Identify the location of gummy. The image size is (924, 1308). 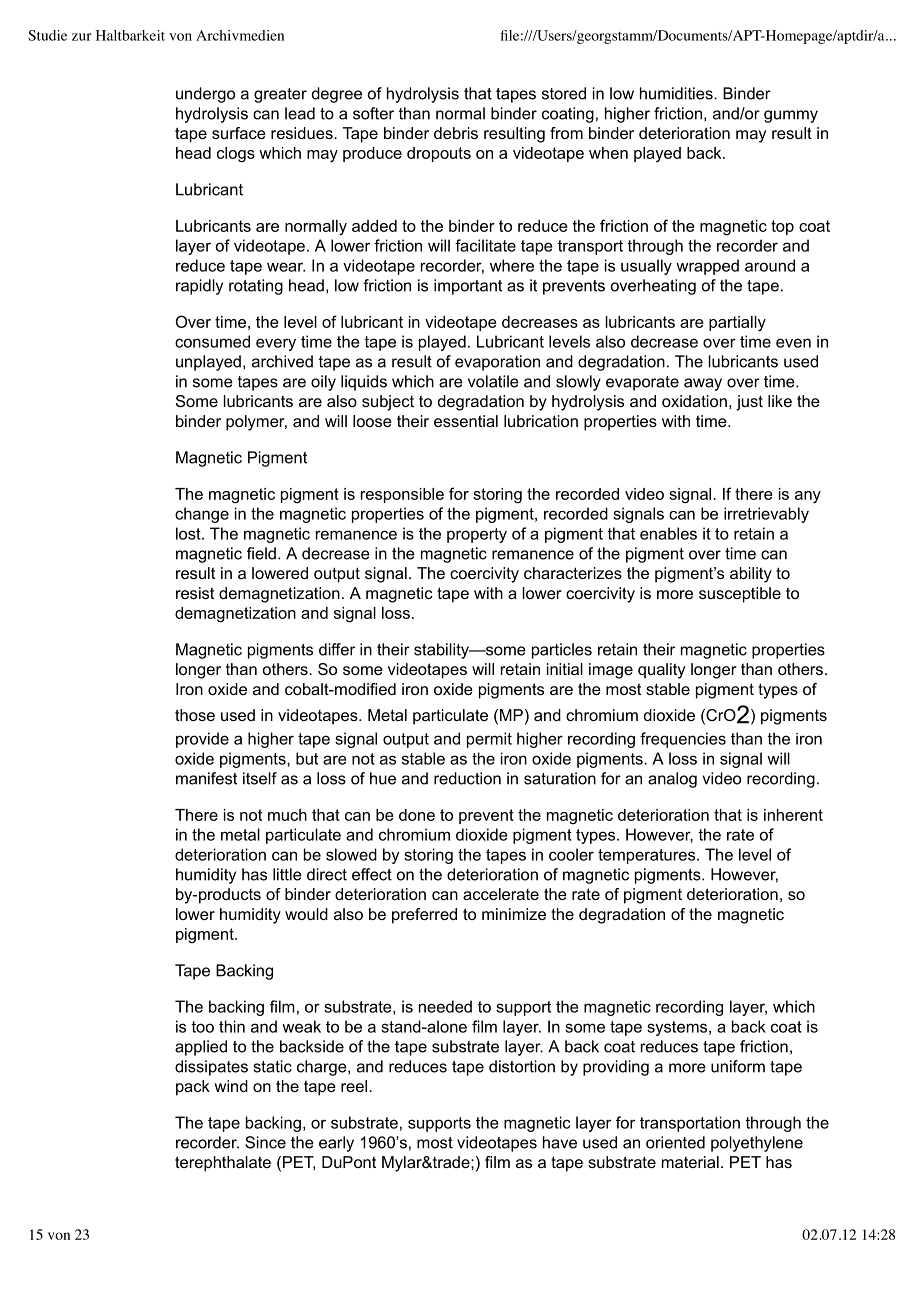
(791, 116).
